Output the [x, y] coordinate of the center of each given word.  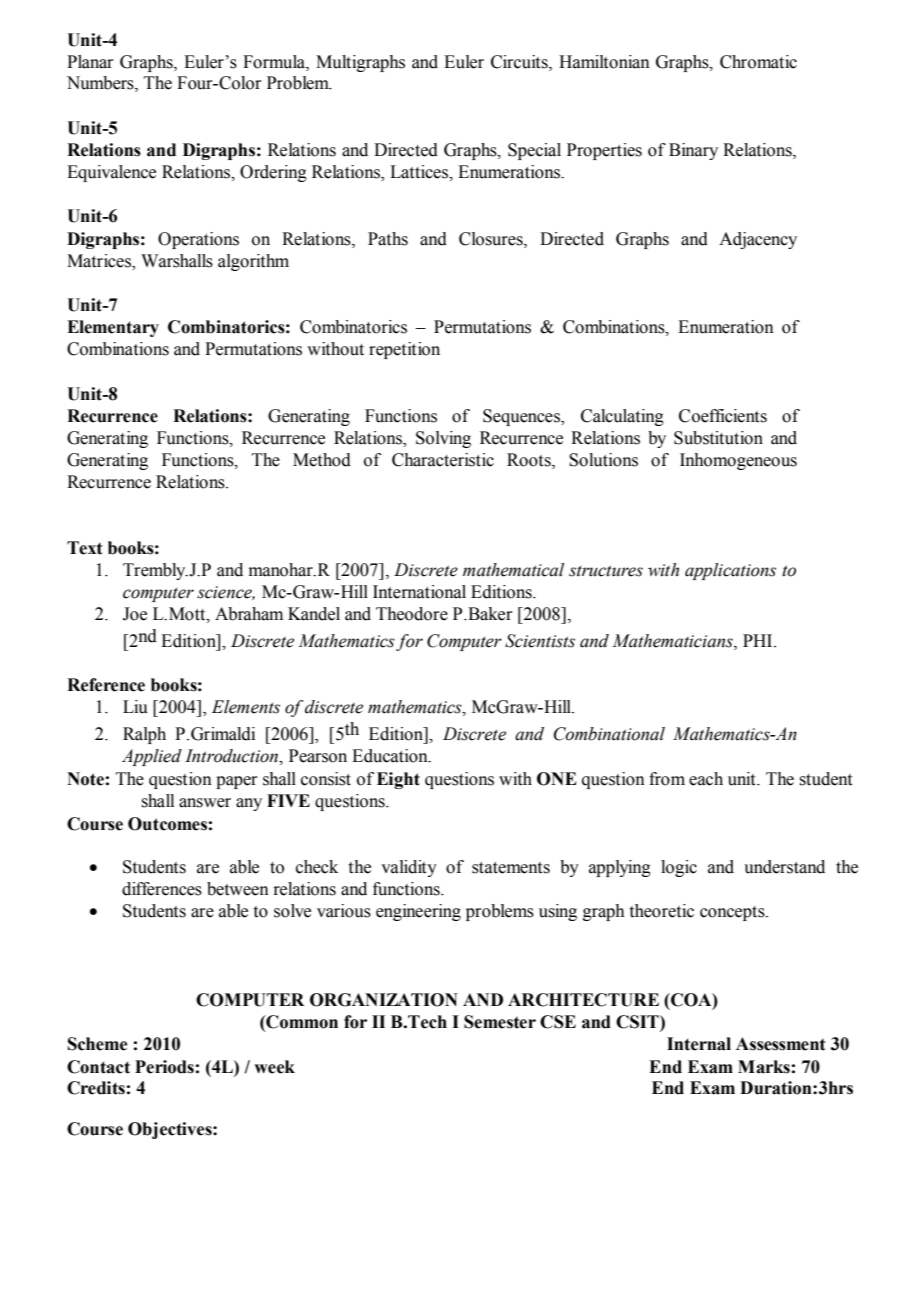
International [419, 592]
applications [730, 571]
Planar [90, 62]
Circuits [520, 62]
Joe [135, 614]
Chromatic [758, 62]
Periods [164, 1067]
